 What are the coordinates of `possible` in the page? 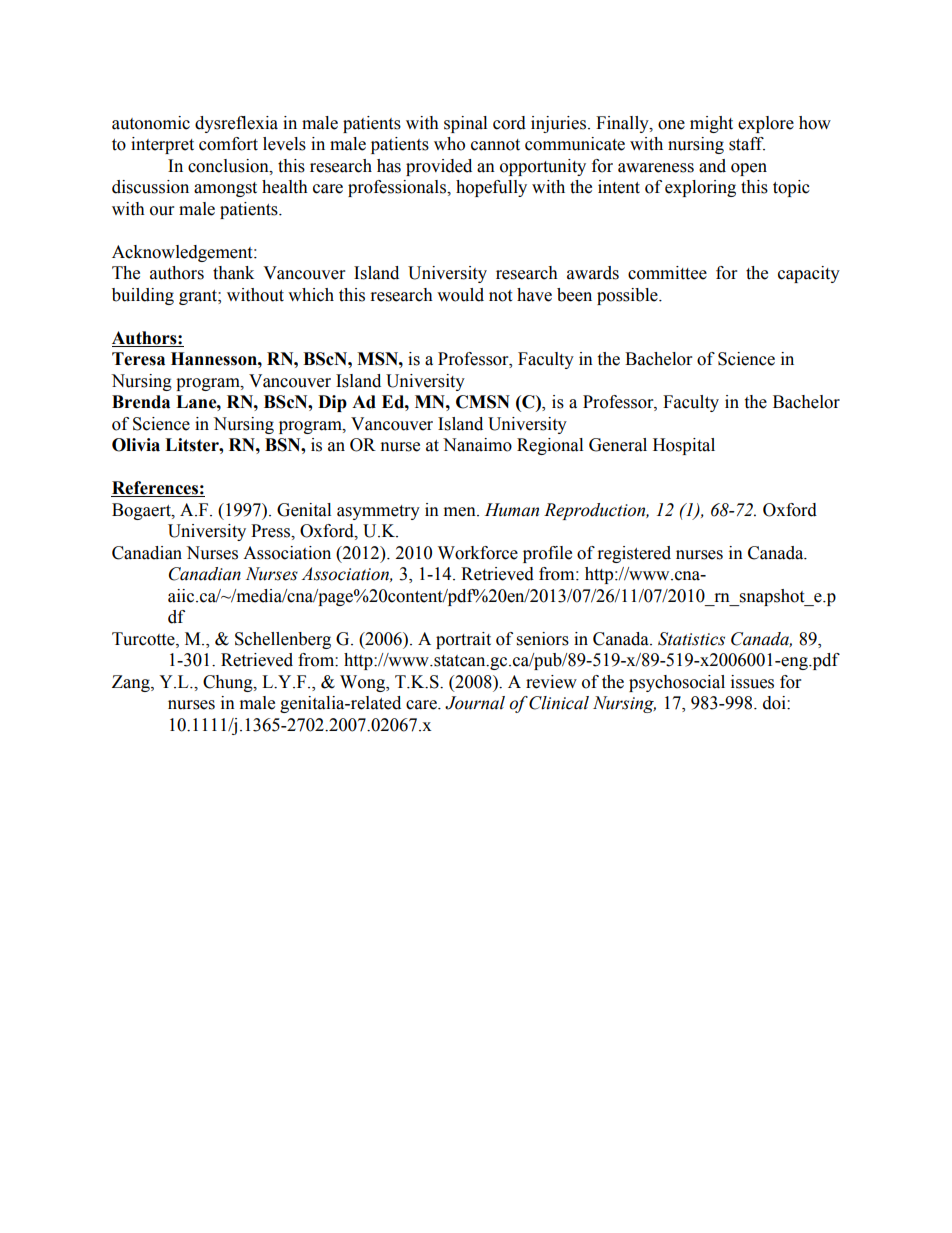 It's located at (628, 296).
